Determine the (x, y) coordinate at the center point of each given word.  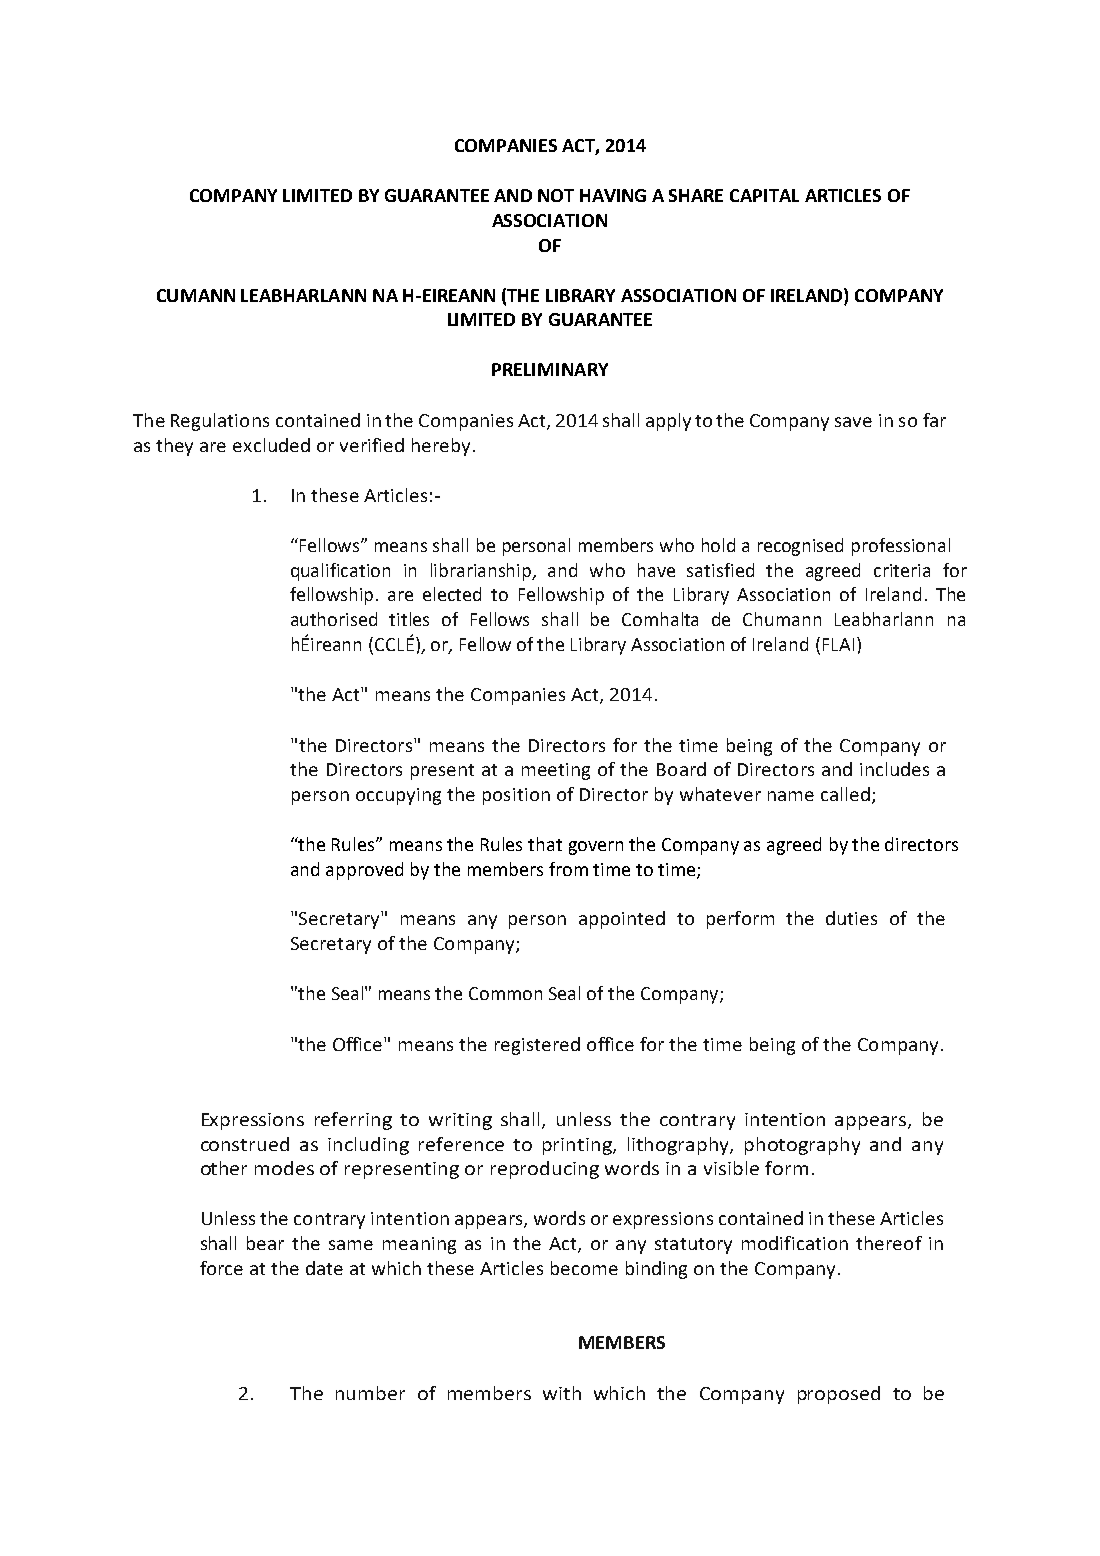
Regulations (220, 422)
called (845, 794)
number (370, 1393)
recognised (800, 547)
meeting (556, 771)
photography (802, 1146)
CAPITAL (764, 195)
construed (245, 1144)
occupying (398, 796)
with (562, 1393)
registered (537, 1046)
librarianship (482, 572)
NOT (556, 195)
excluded (271, 445)
